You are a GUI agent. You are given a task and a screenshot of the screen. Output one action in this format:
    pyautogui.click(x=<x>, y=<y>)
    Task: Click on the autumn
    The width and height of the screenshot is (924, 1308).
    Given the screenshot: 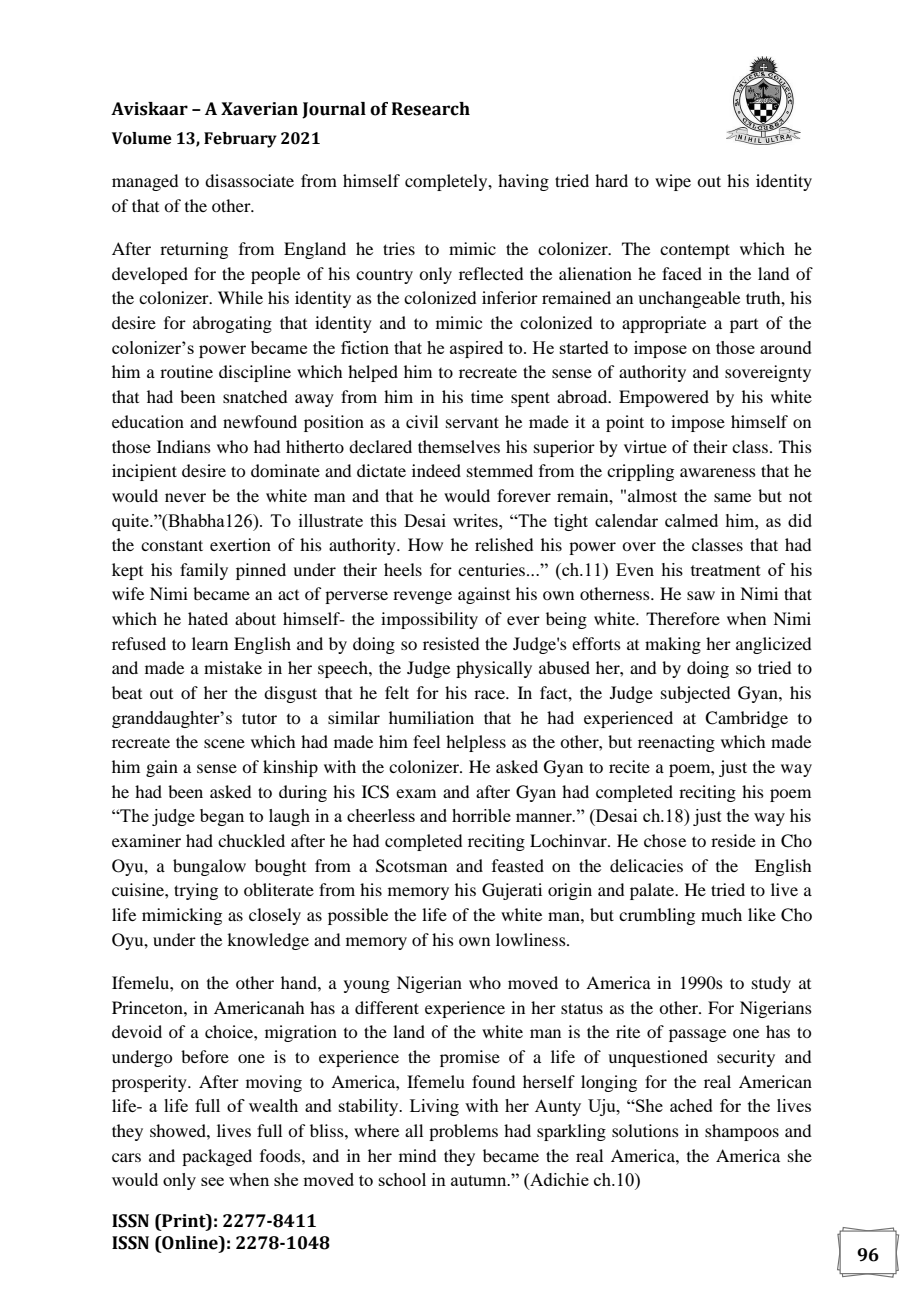 What is the action you would take?
    pyautogui.click(x=480, y=1180)
